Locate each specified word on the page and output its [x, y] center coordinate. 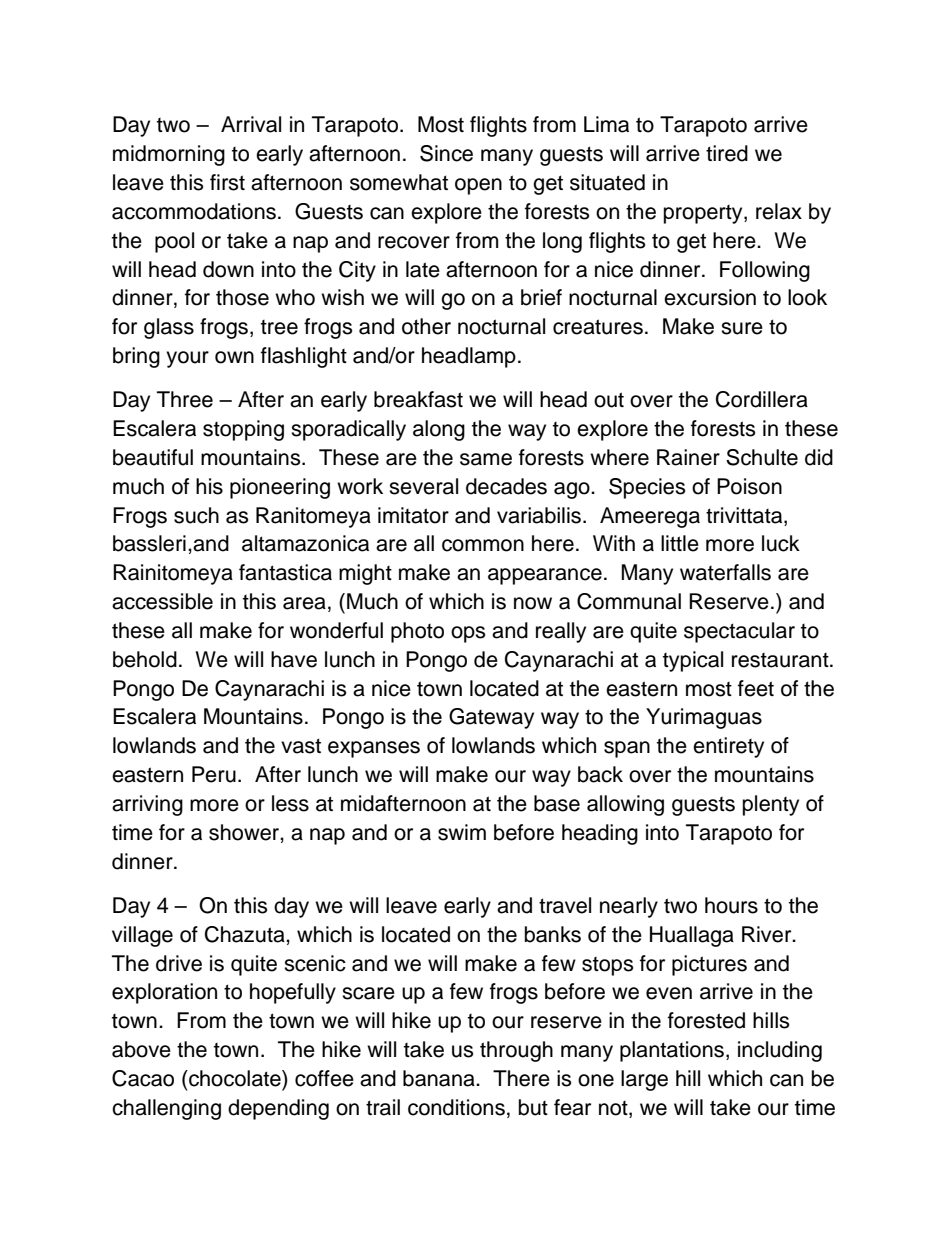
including [780, 1051]
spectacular [739, 632]
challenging [166, 1109]
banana [440, 1078]
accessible [162, 601]
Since [446, 153]
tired [727, 153]
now [533, 603]
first [227, 182]
